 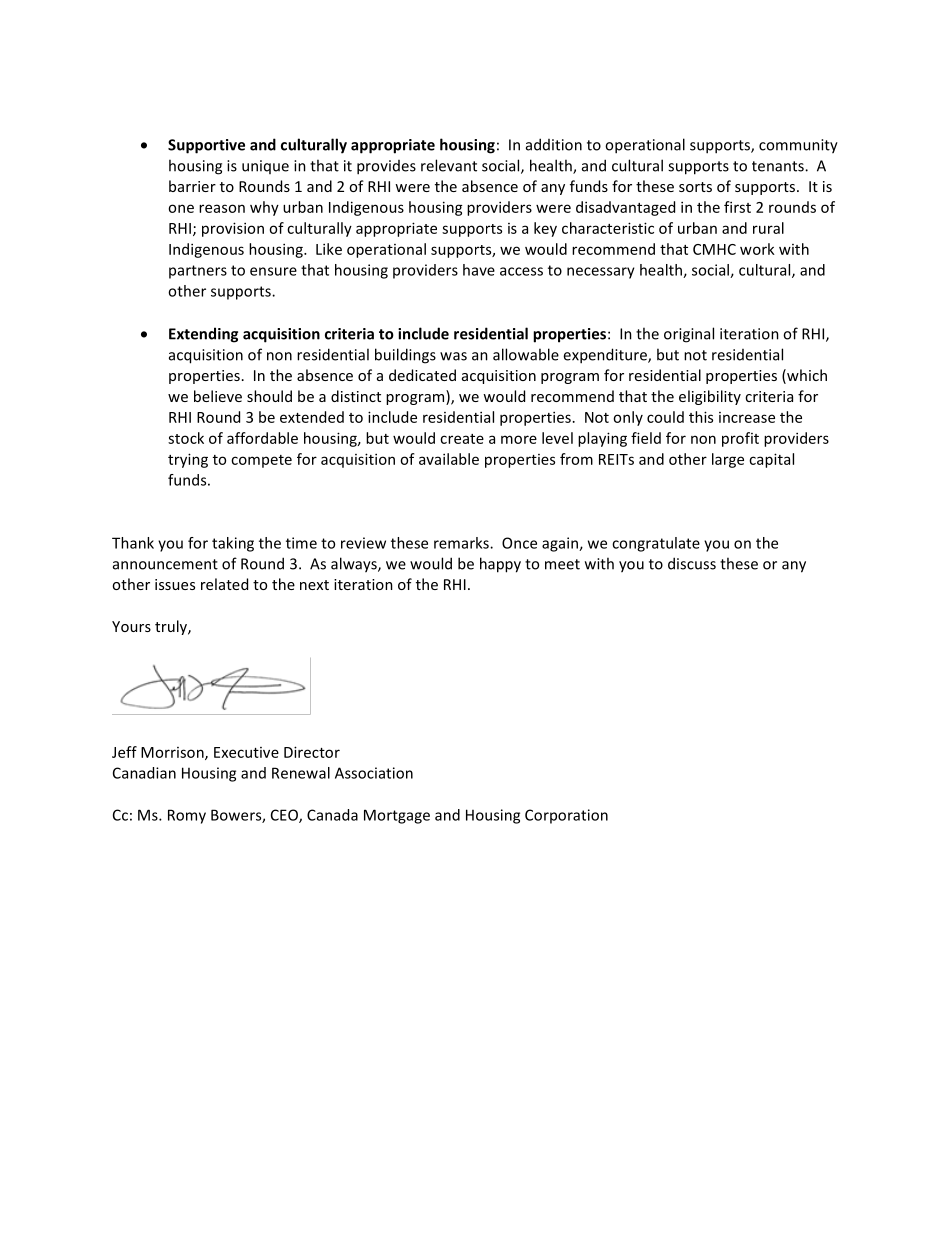 What do you see at coordinates (656, 544) in the page?
I see `congratulate` at bounding box center [656, 544].
